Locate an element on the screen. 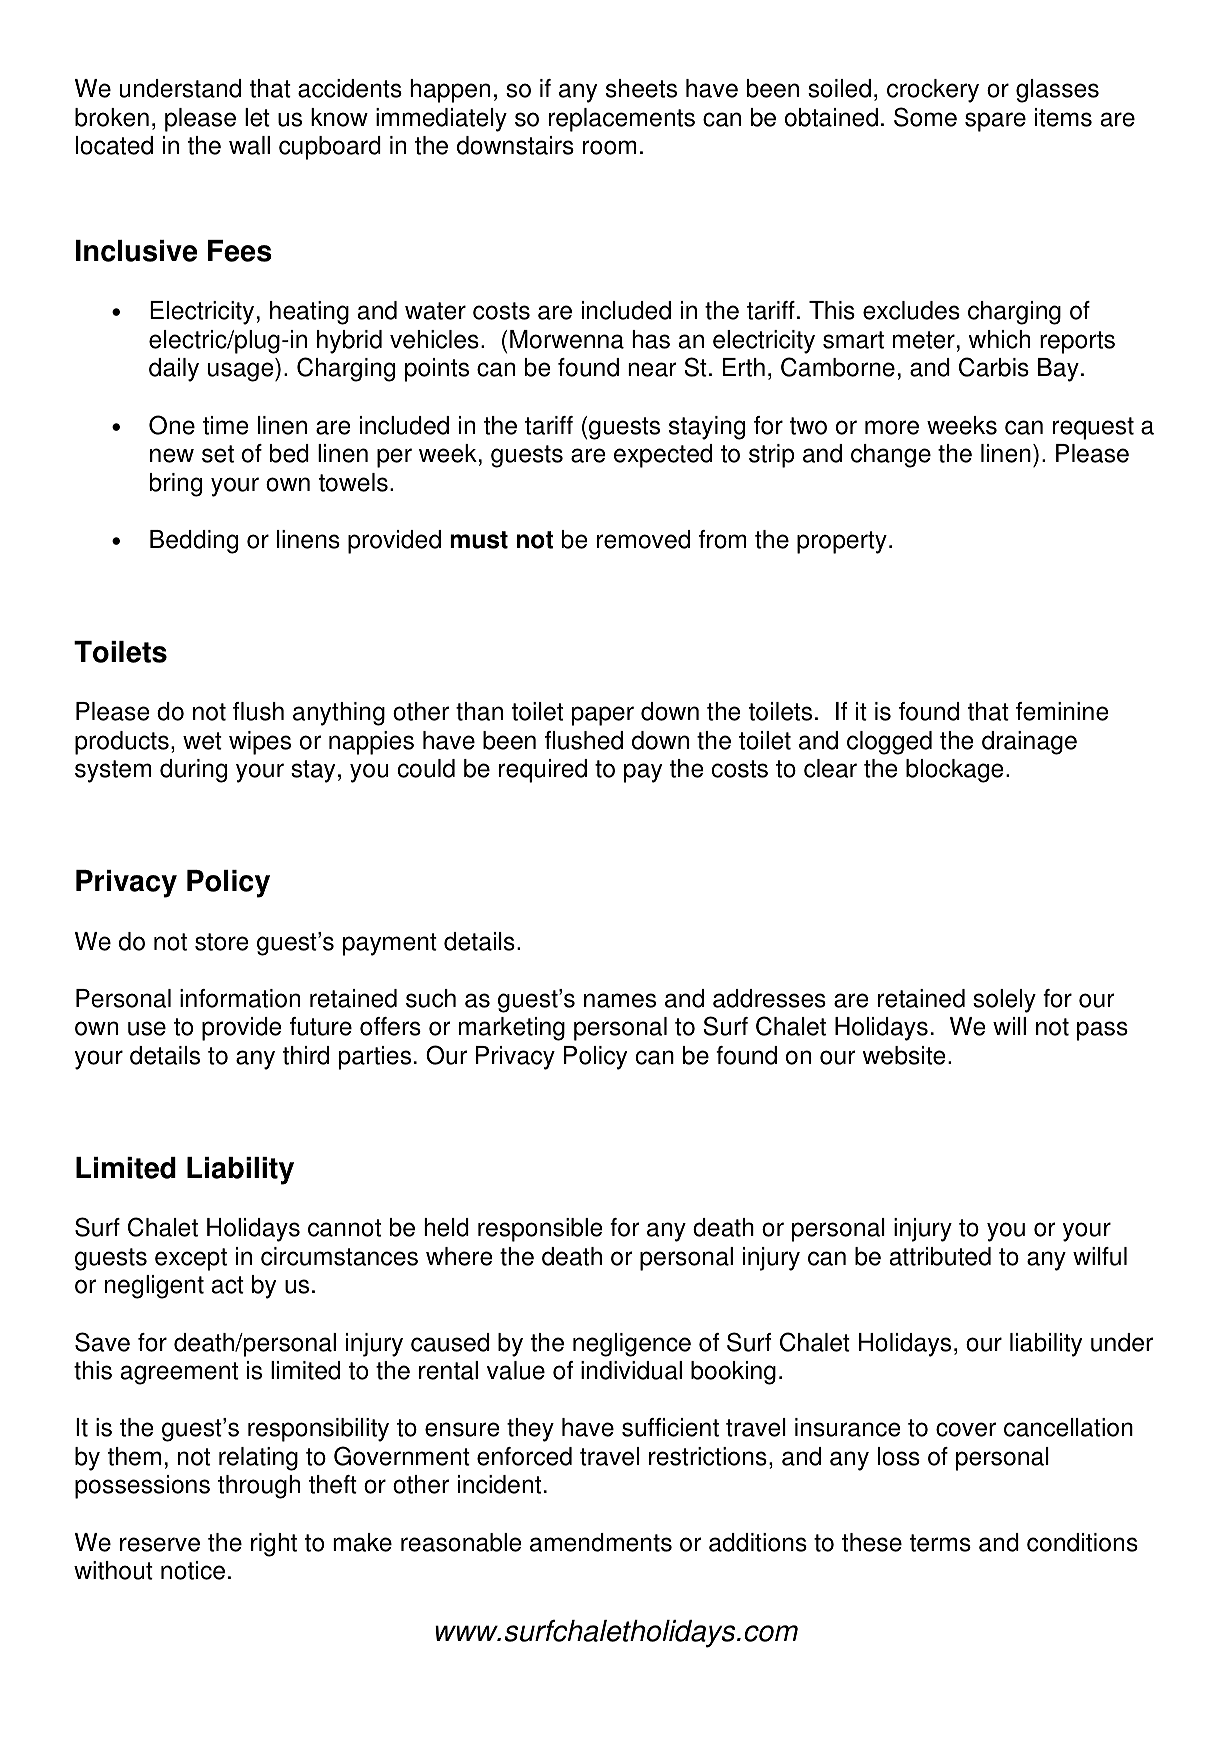 The height and width of the screenshot is (1739, 1229). wall is located at coordinates (249, 145).
